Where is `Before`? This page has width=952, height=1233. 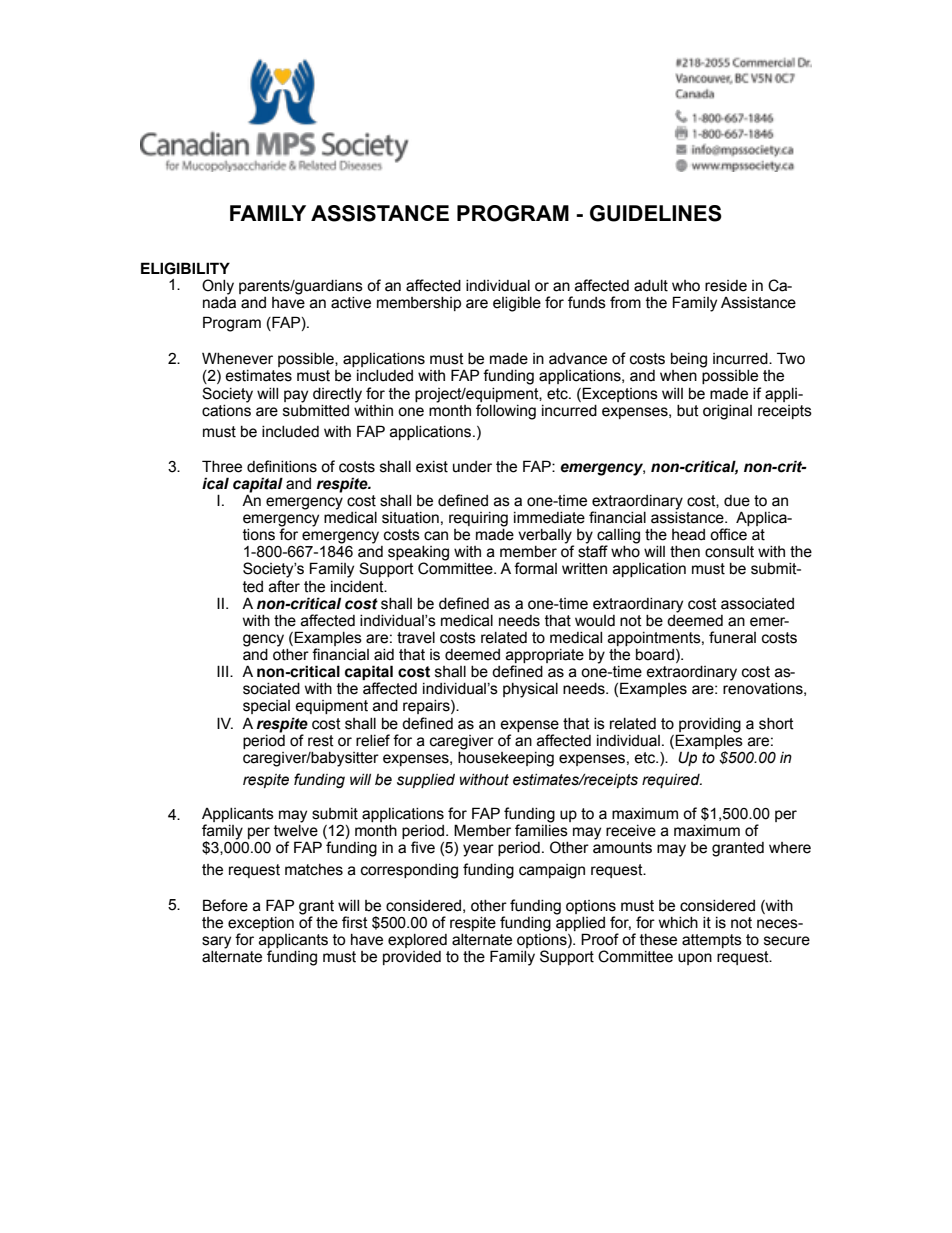
Before is located at coordinates (225, 905).
